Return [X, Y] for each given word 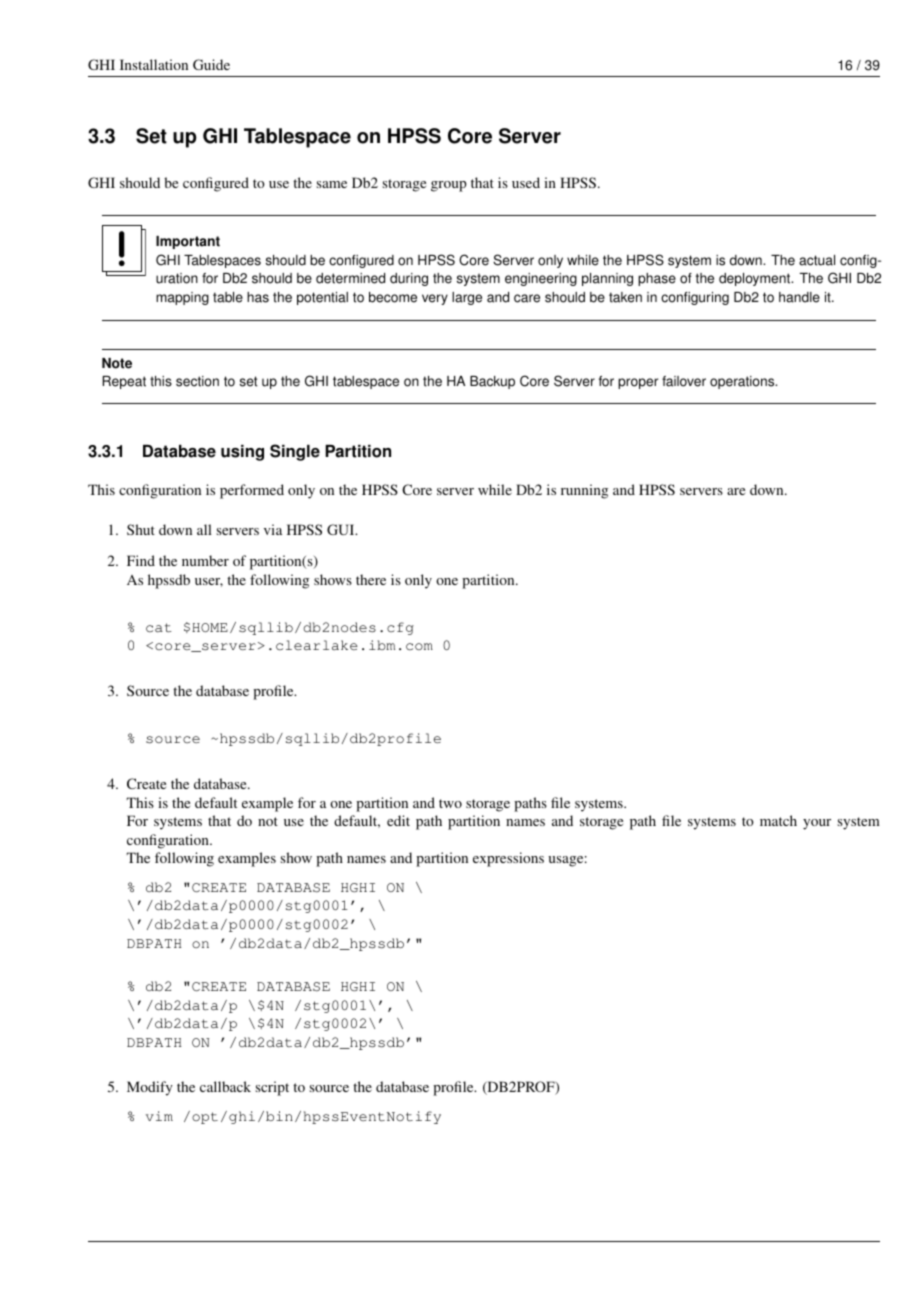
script [272, 1088]
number [205, 560]
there [371, 579]
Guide [211, 64]
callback [225, 1086]
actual [817, 260]
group [449, 186]
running [584, 491]
